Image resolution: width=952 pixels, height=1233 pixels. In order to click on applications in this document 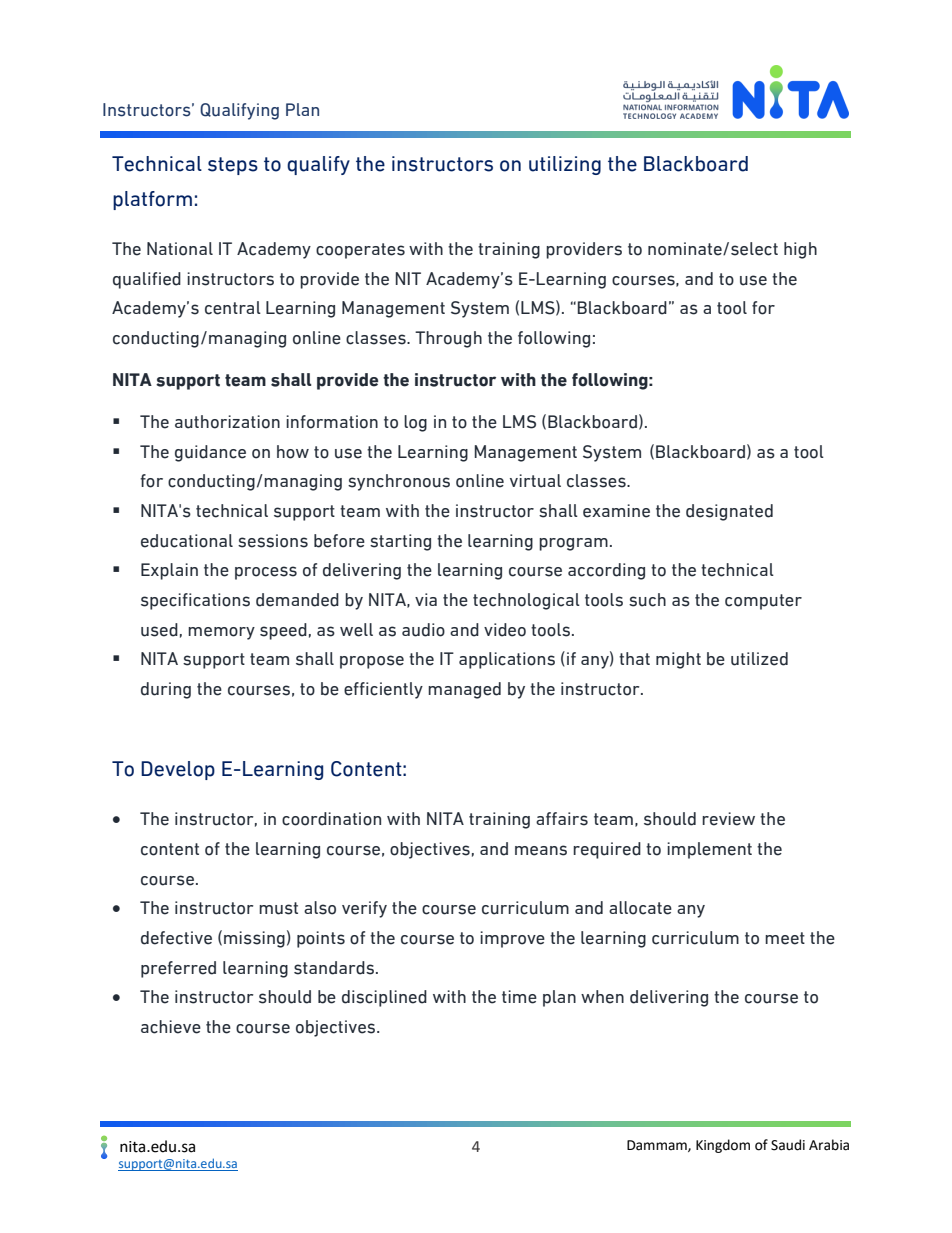, I will do `click(507, 660)`.
